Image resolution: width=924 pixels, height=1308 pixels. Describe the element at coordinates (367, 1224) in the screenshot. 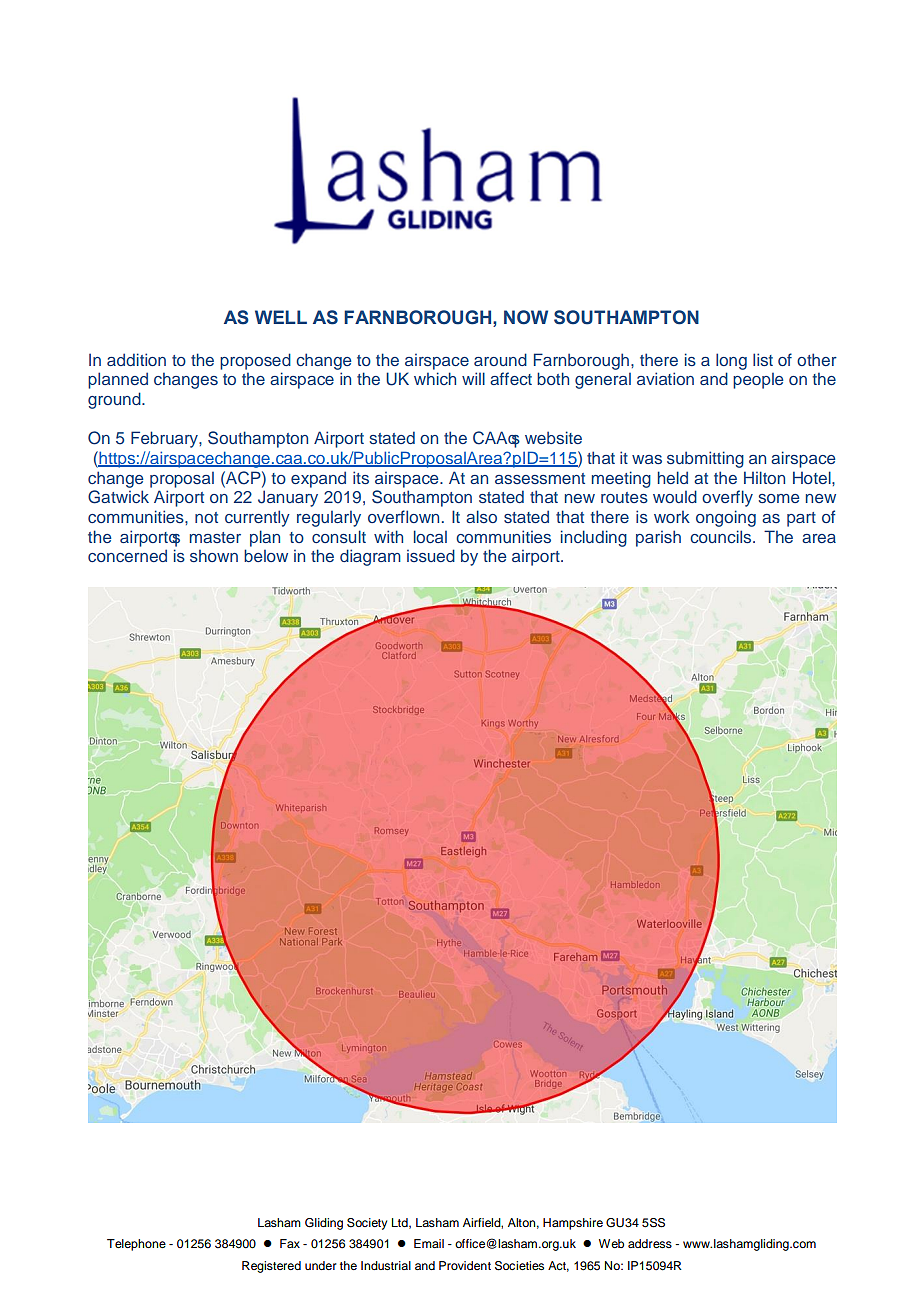

I see `Society` at that location.
